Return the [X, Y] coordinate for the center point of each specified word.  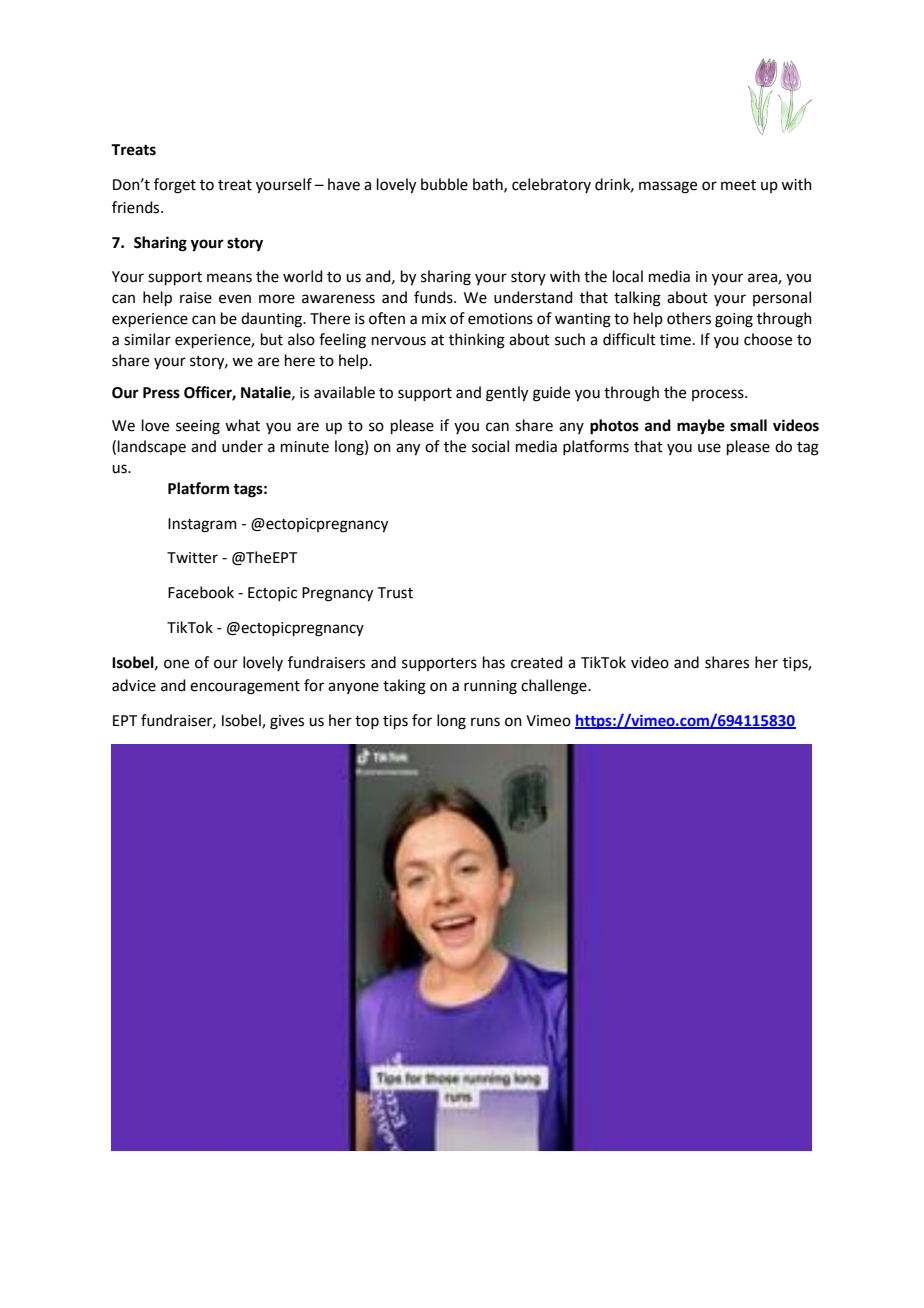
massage [668, 187]
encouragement [245, 688]
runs [485, 722]
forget [175, 186]
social [490, 446]
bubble [444, 184]
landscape [152, 447]
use [709, 448]
